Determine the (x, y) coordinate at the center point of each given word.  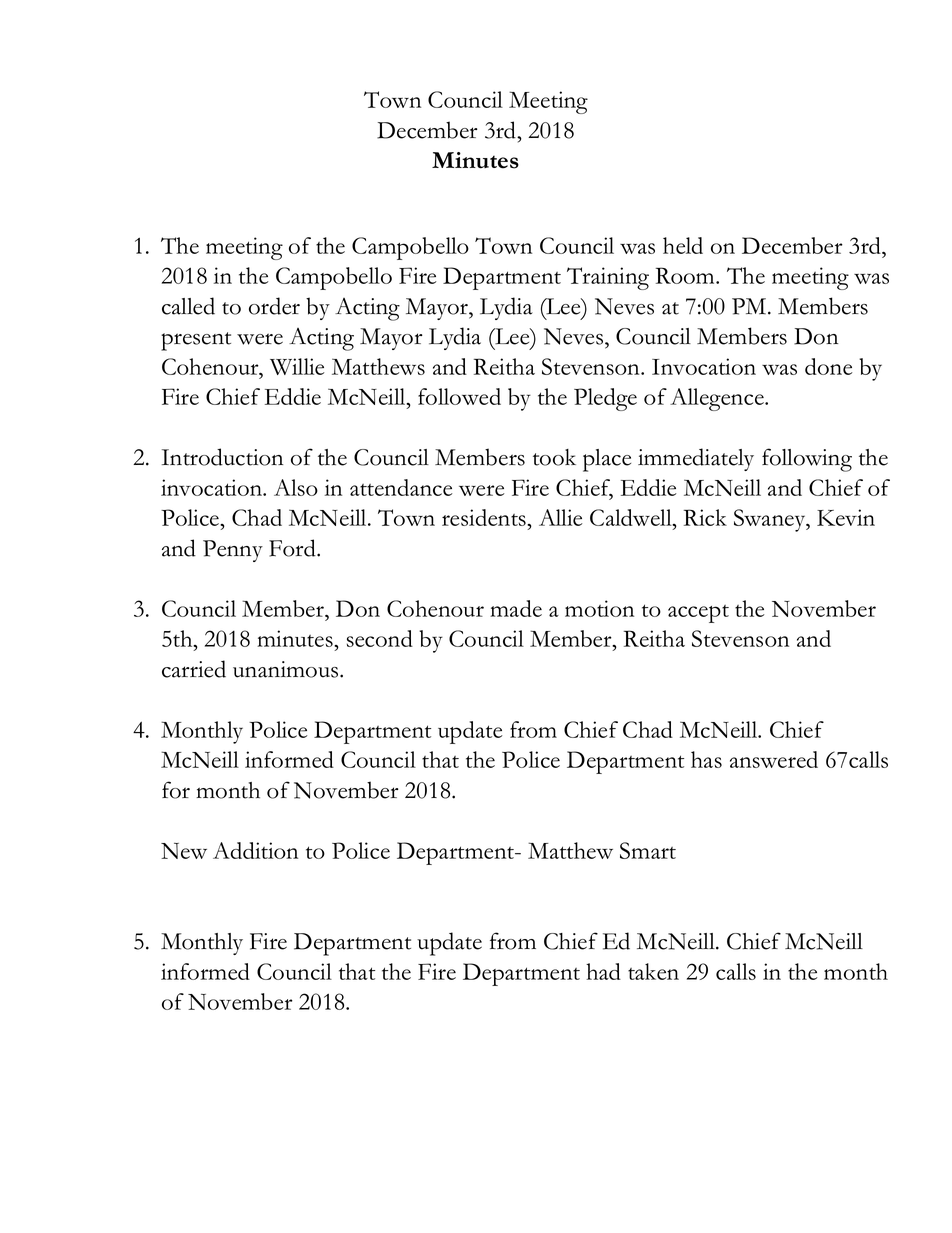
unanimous (287, 669)
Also (296, 487)
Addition (255, 850)
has (706, 759)
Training (608, 278)
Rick (705, 517)
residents (485, 517)
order (274, 306)
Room (686, 275)
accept (698, 614)
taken (653, 971)
